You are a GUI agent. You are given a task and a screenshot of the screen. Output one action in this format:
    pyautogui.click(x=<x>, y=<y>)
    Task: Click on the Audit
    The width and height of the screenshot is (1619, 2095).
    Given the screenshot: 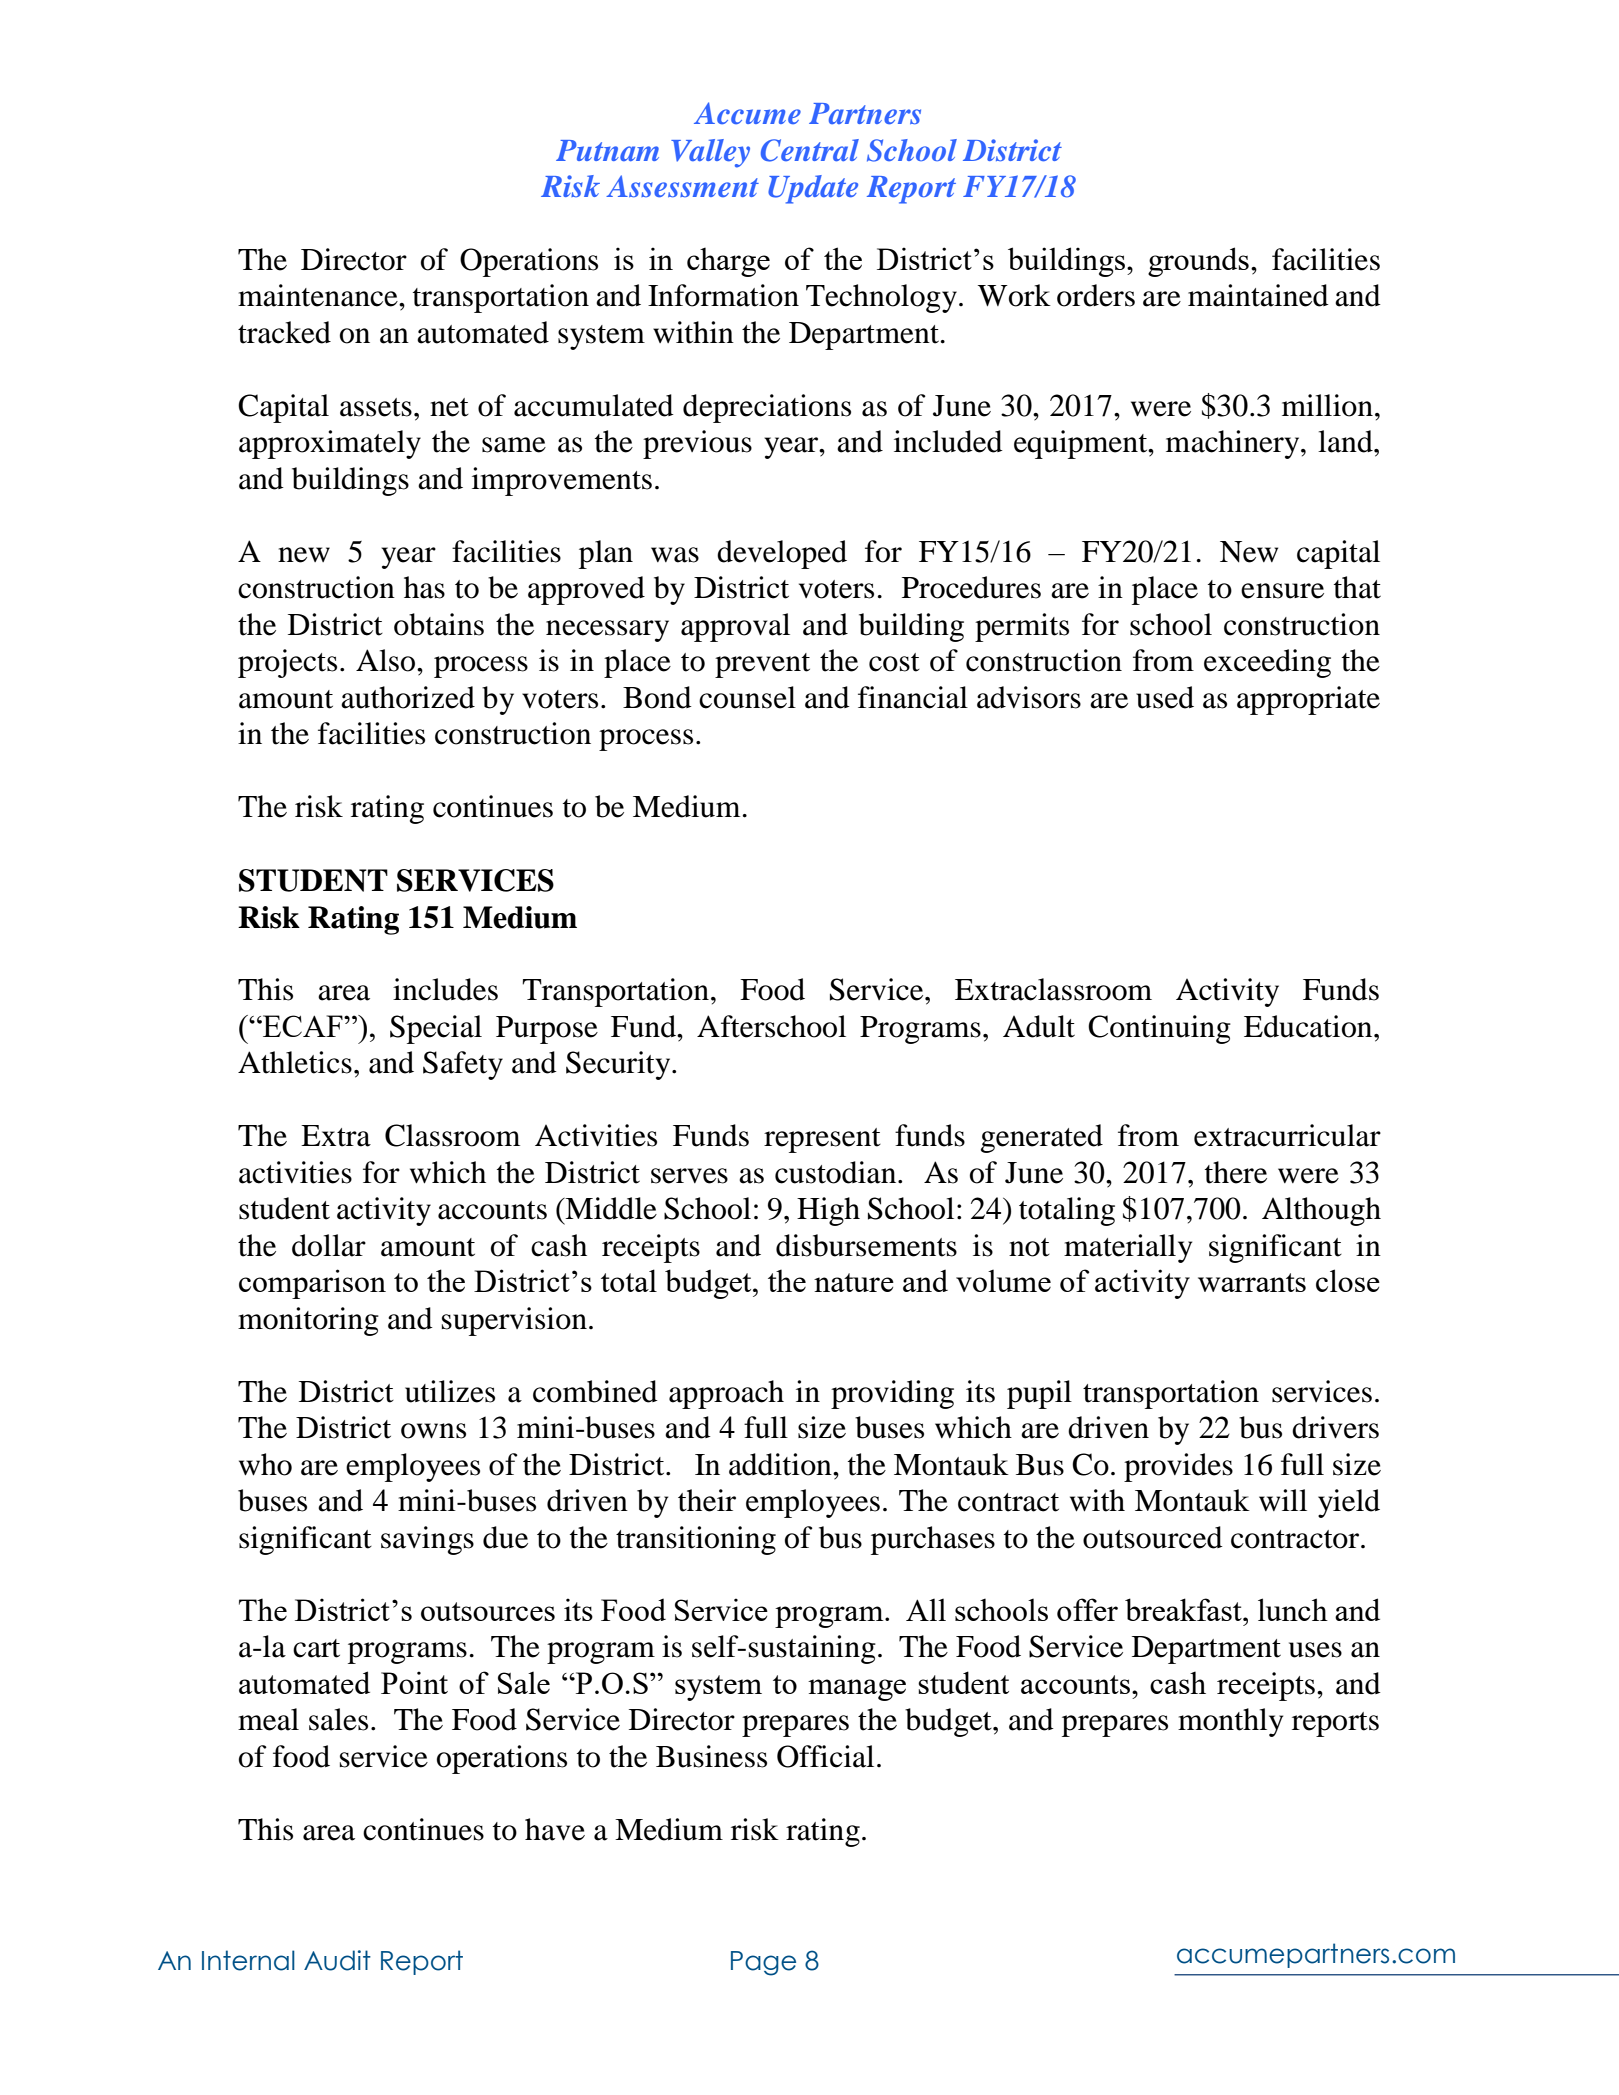 What is the action you would take?
    pyautogui.click(x=337, y=1960)
